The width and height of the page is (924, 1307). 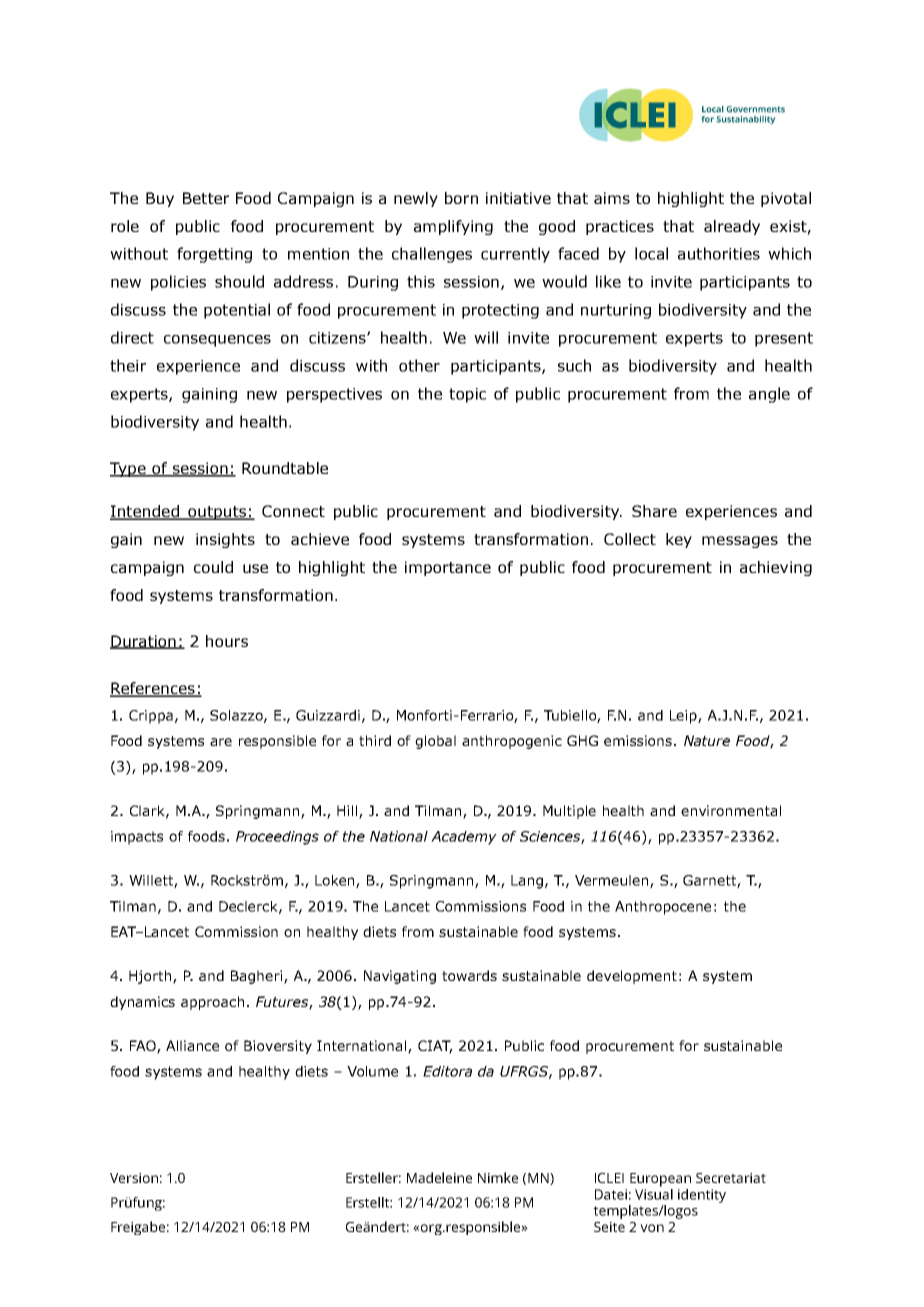 What do you see at coordinates (214, 255) in the page?
I see `forgetting` at bounding box center [214, 255].
